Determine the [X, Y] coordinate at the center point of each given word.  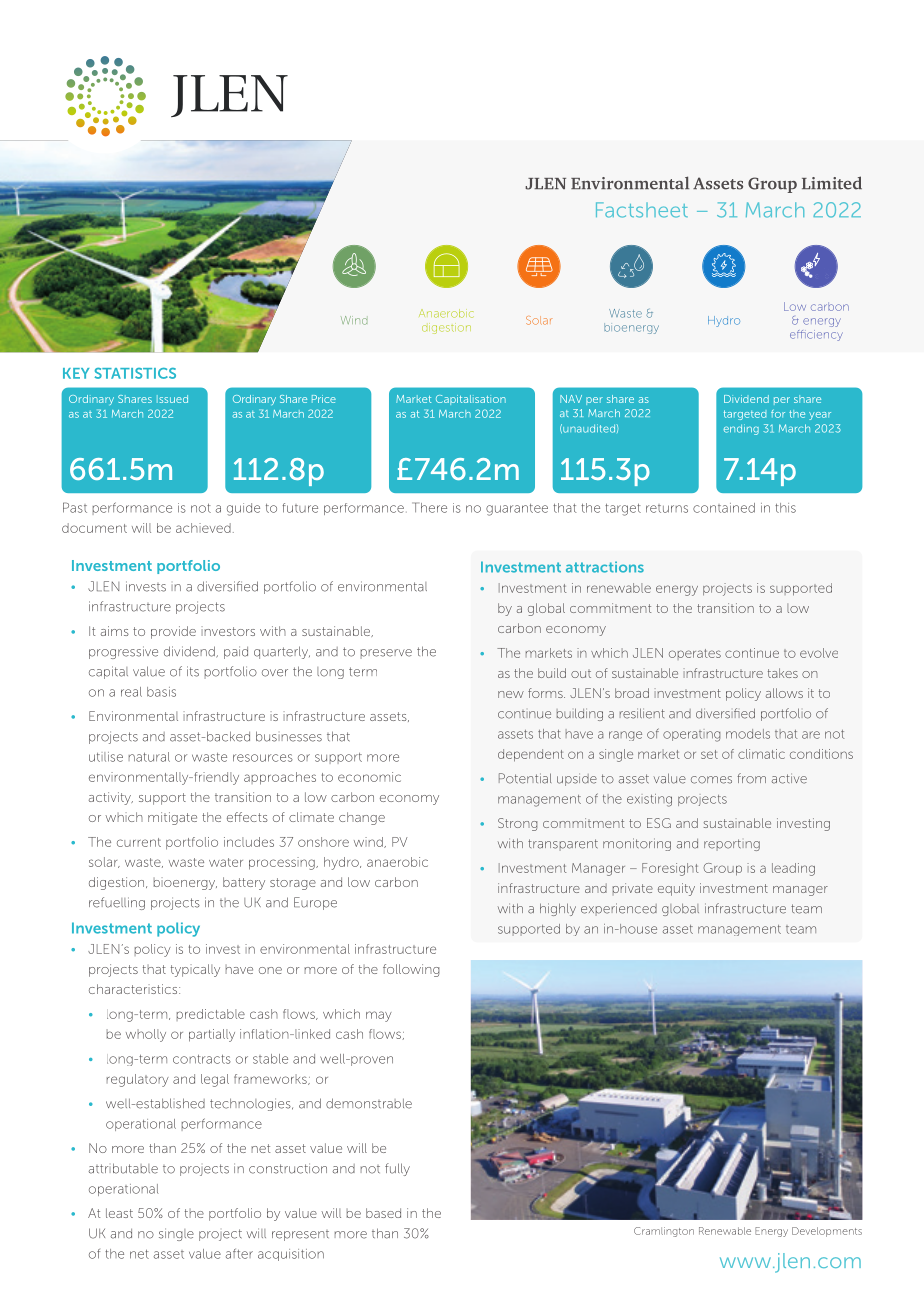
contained [724, 508]
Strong [517, 824]
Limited [832, 183]
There [429, 507]
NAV [571, 399]
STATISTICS [135, 373]
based [383, 1213]
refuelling [117, 903]
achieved [203, 528]
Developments [827, 1232]
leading [793, 869]
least [119, 1213]
